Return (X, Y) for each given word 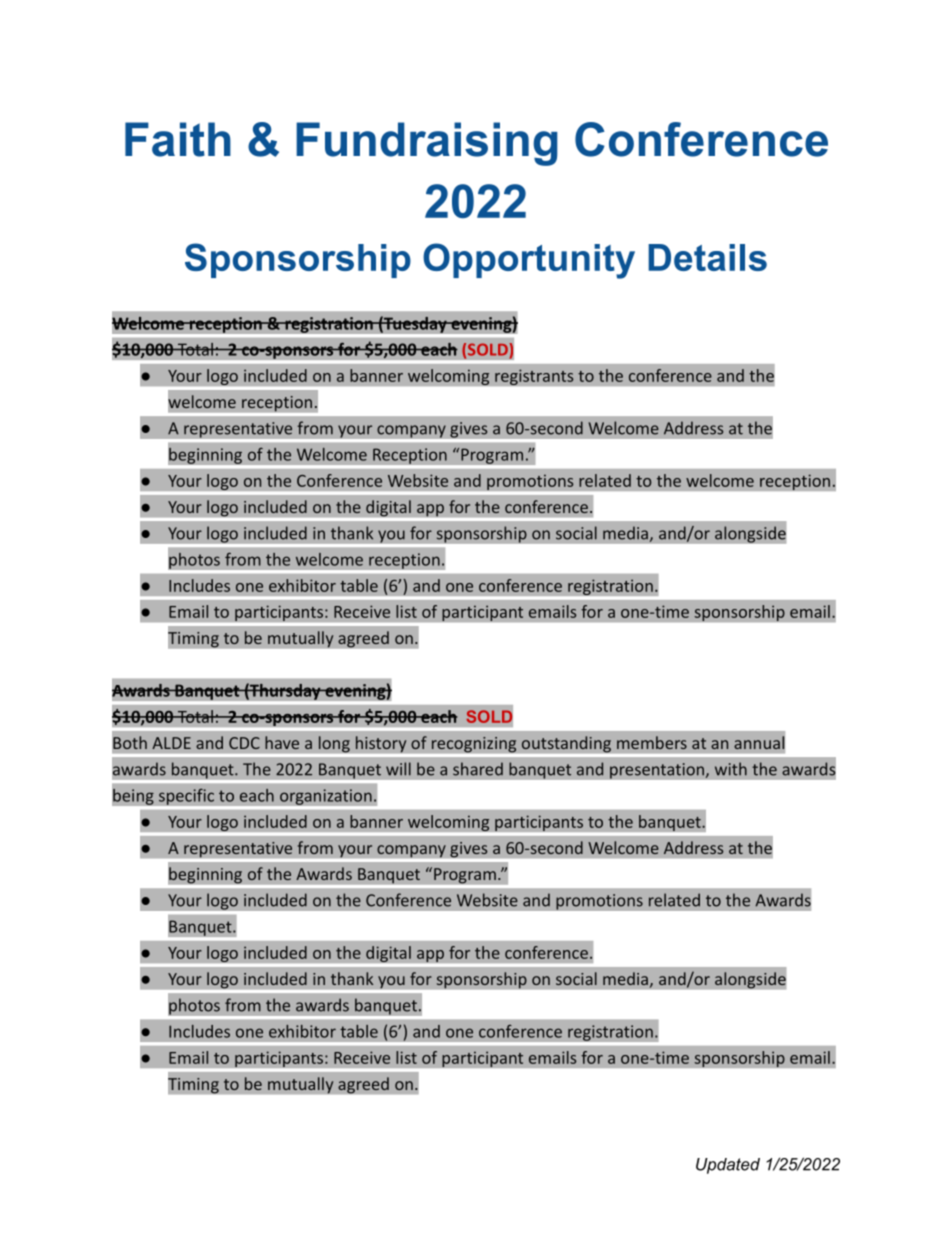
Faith (178, 139)
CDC (244, 743)
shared (478, 769)
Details (707, 257)
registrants (534, 377)
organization (326, 797)
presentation (658, 771)
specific (186, 796)
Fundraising (427, 144)
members (652, 742)
